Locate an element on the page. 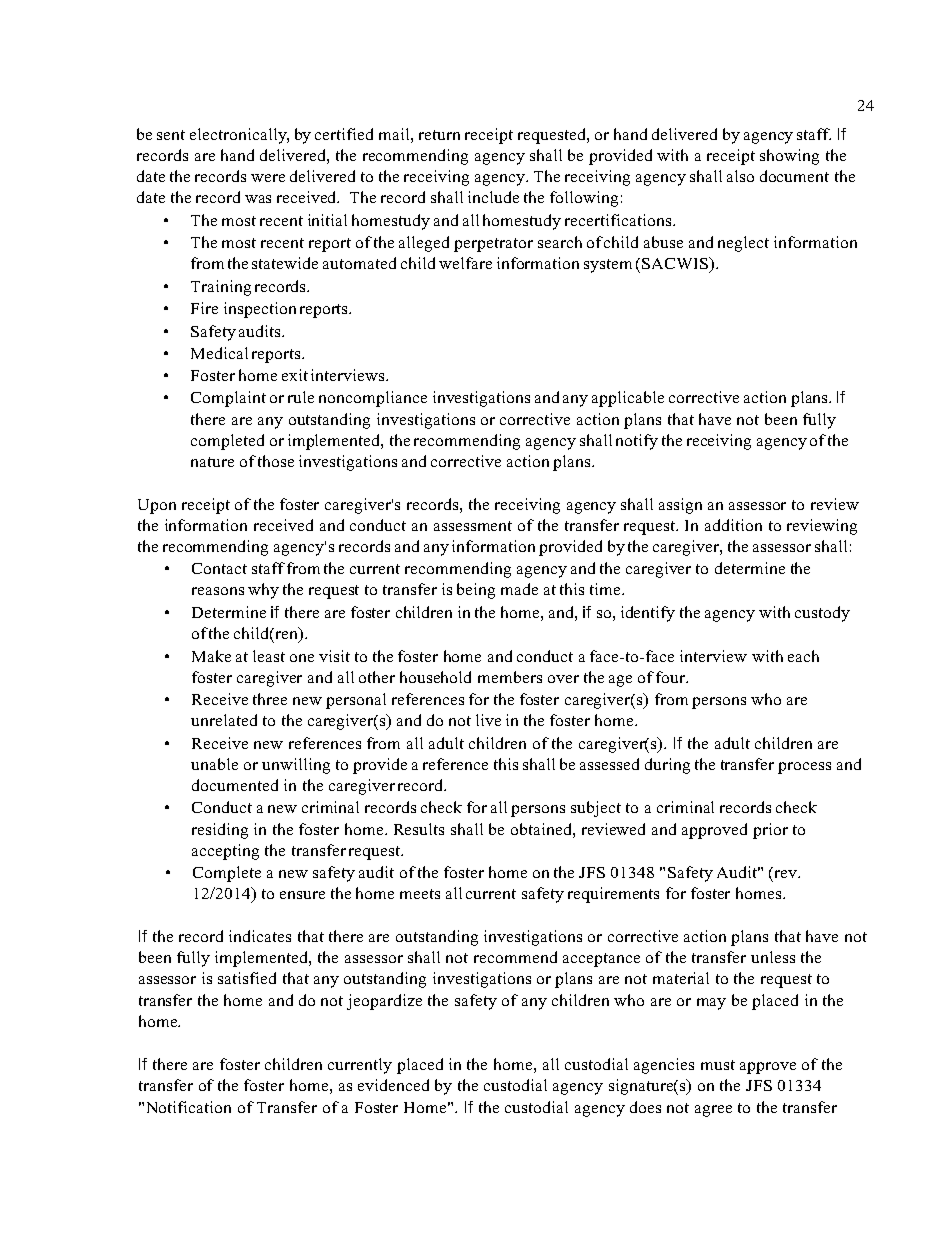 This page has width=952, height=1233. also is located at coordinates (740, 176).
